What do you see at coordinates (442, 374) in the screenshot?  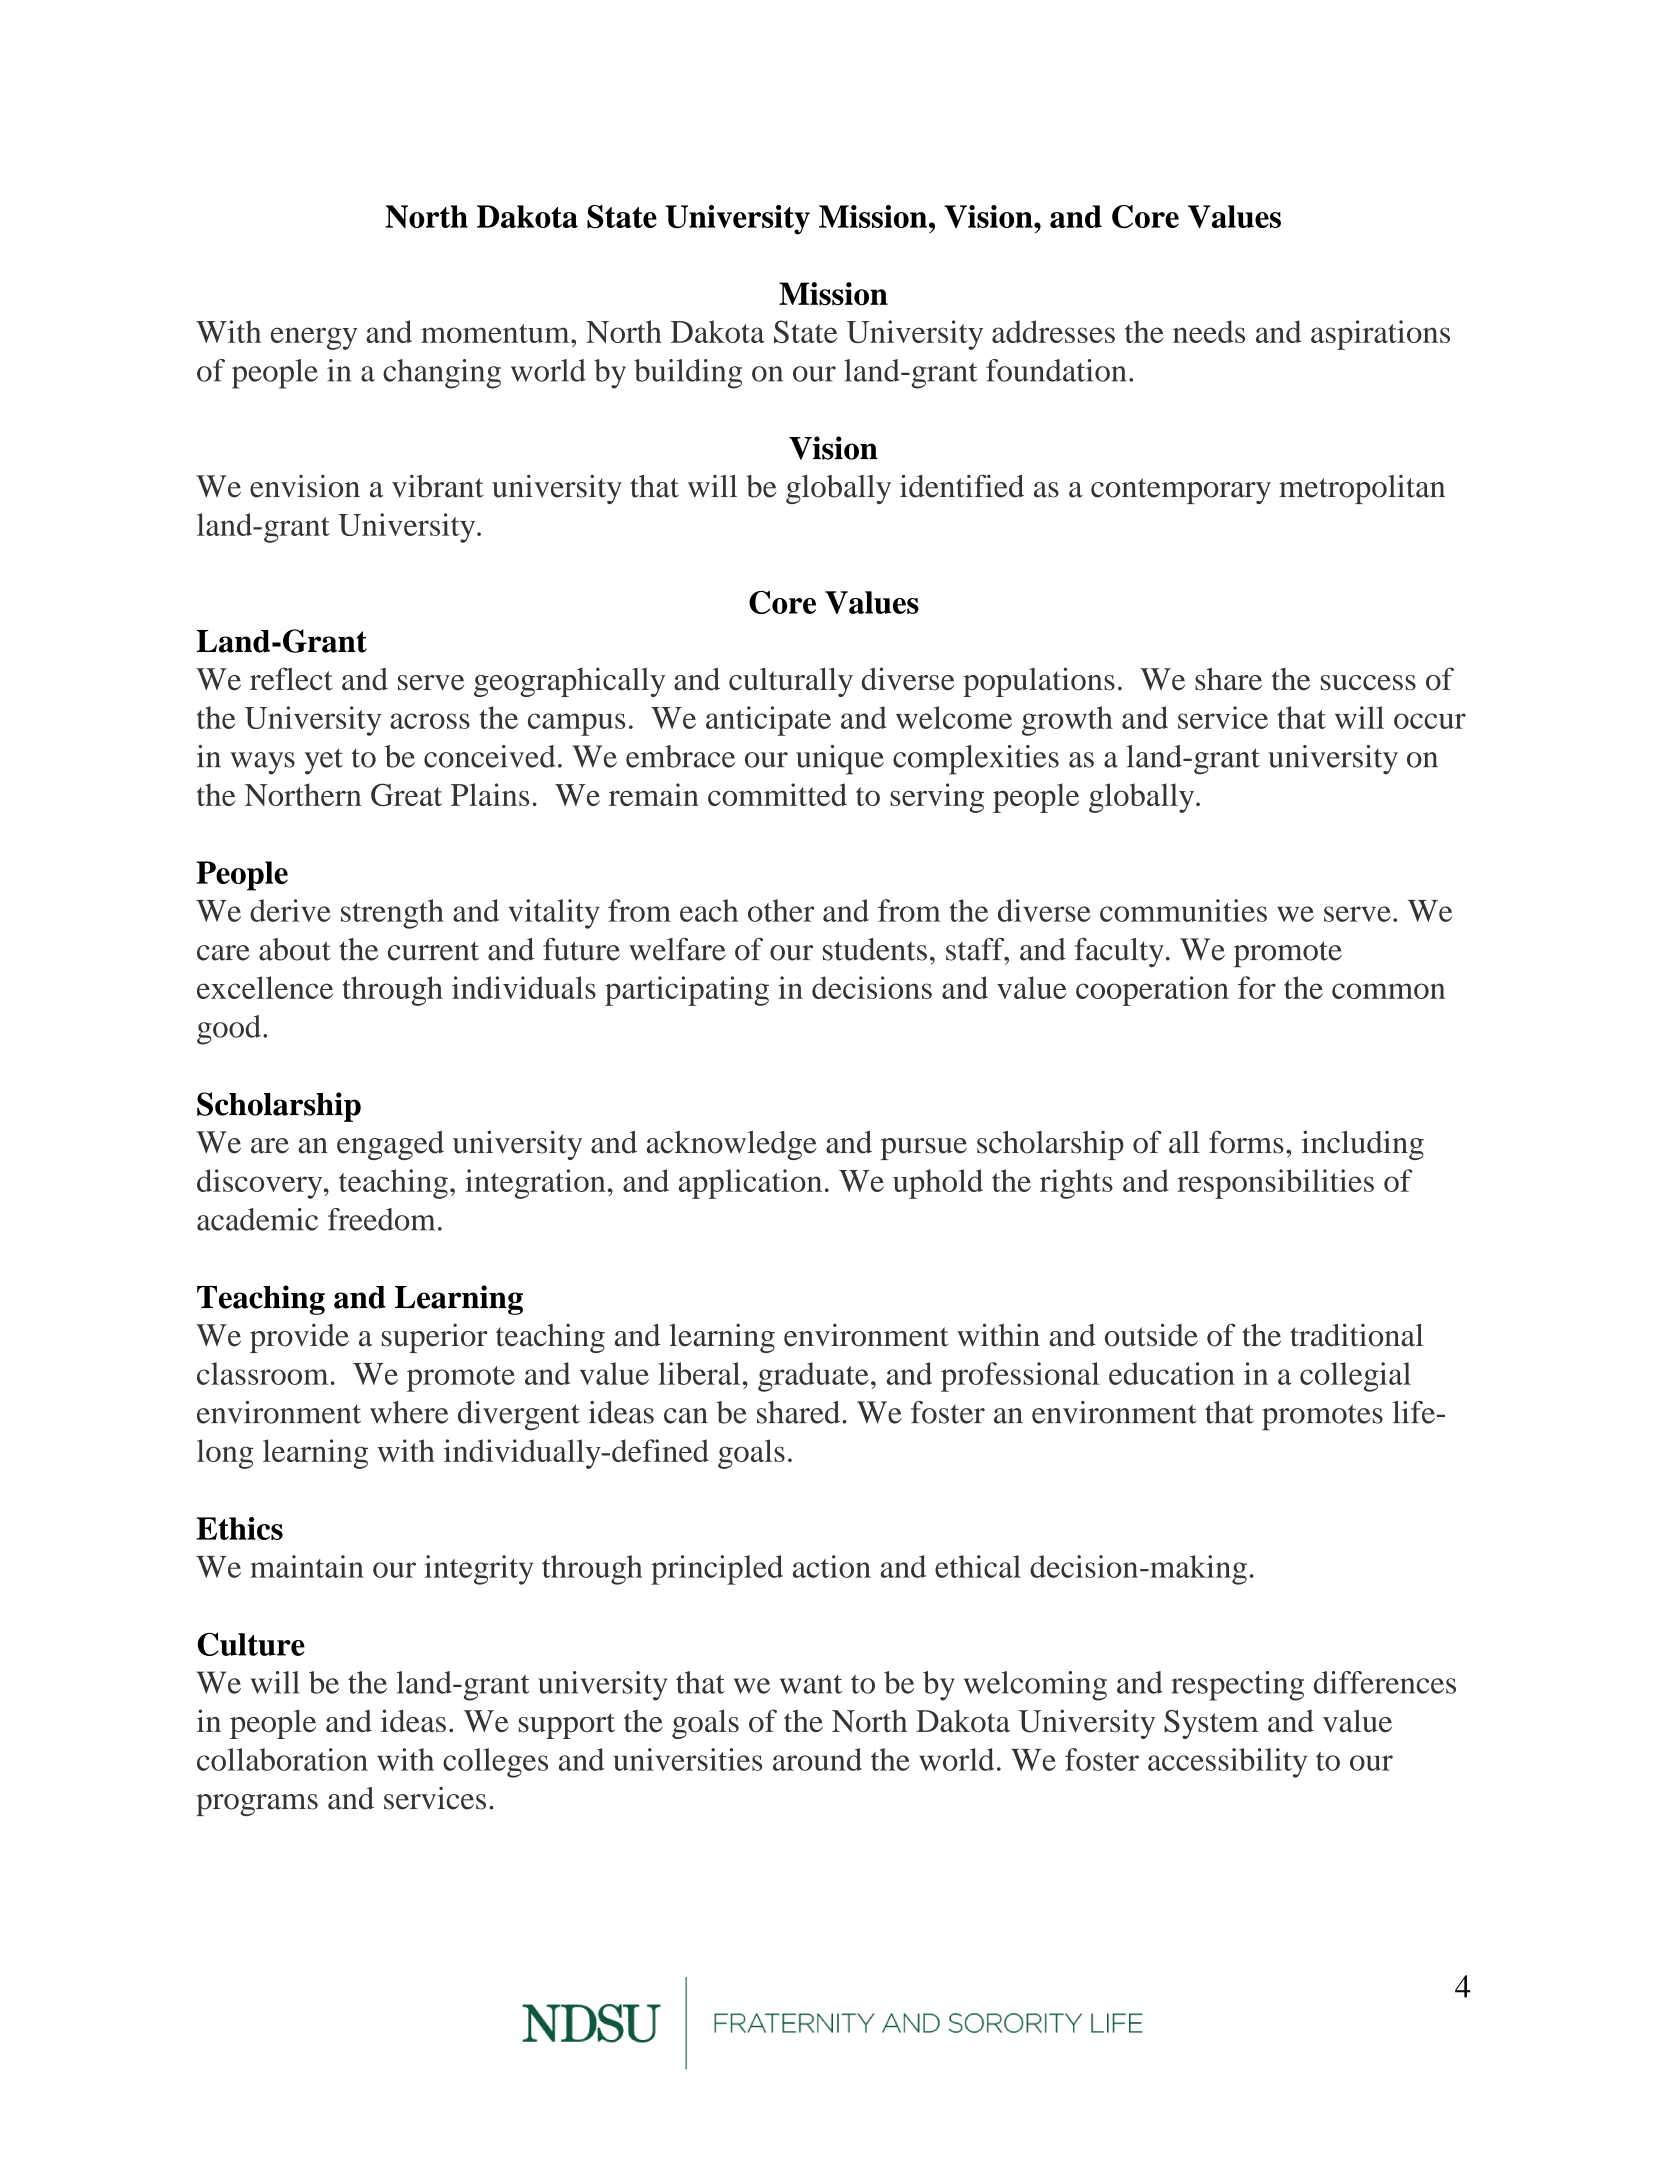 I see `changing` at bounding box center [442, 374].
